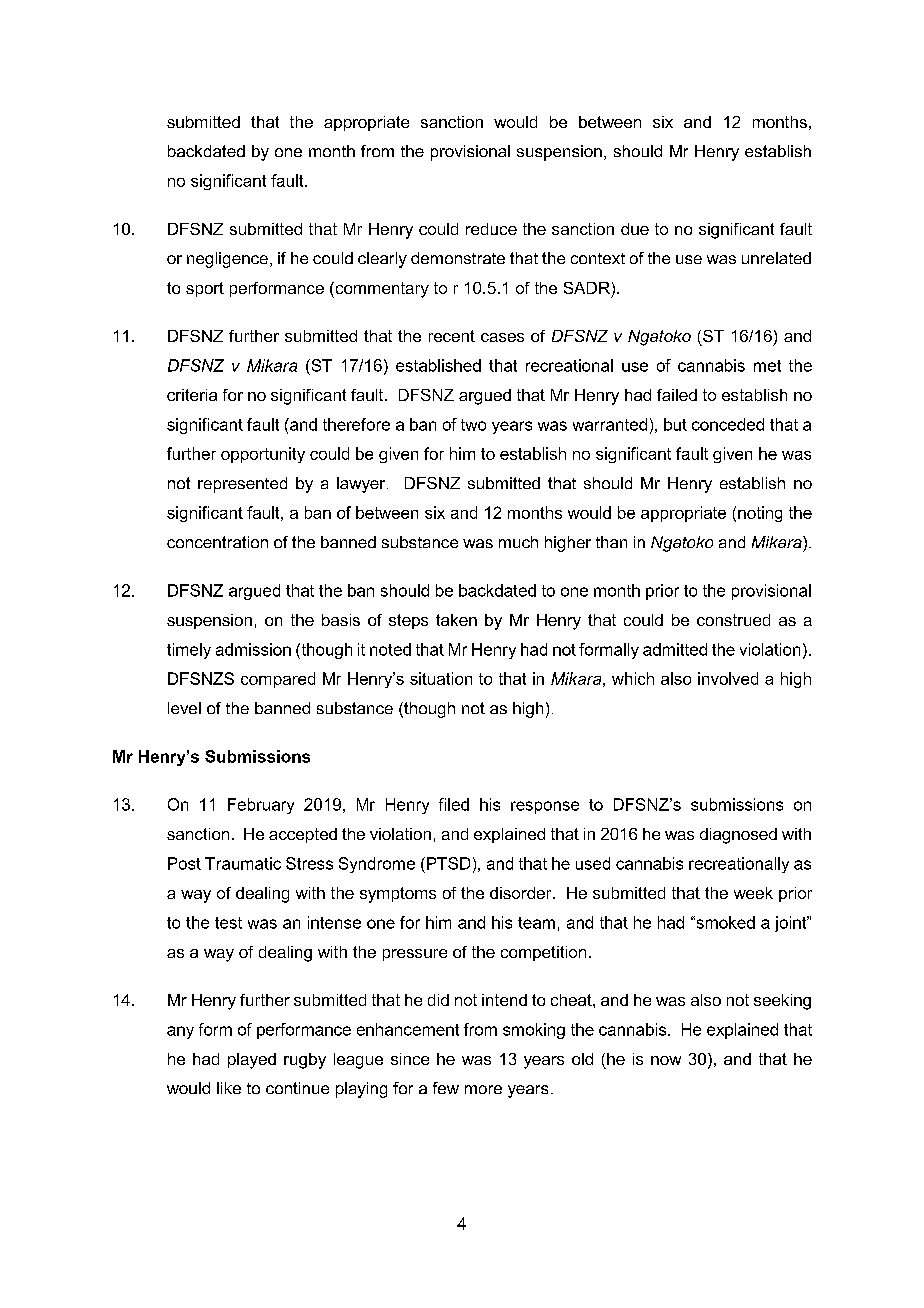 This screenshot has width=924, height=1308. Describe the element at coordinates (252, 1061) in the screenshot. I see `played` at that location.
